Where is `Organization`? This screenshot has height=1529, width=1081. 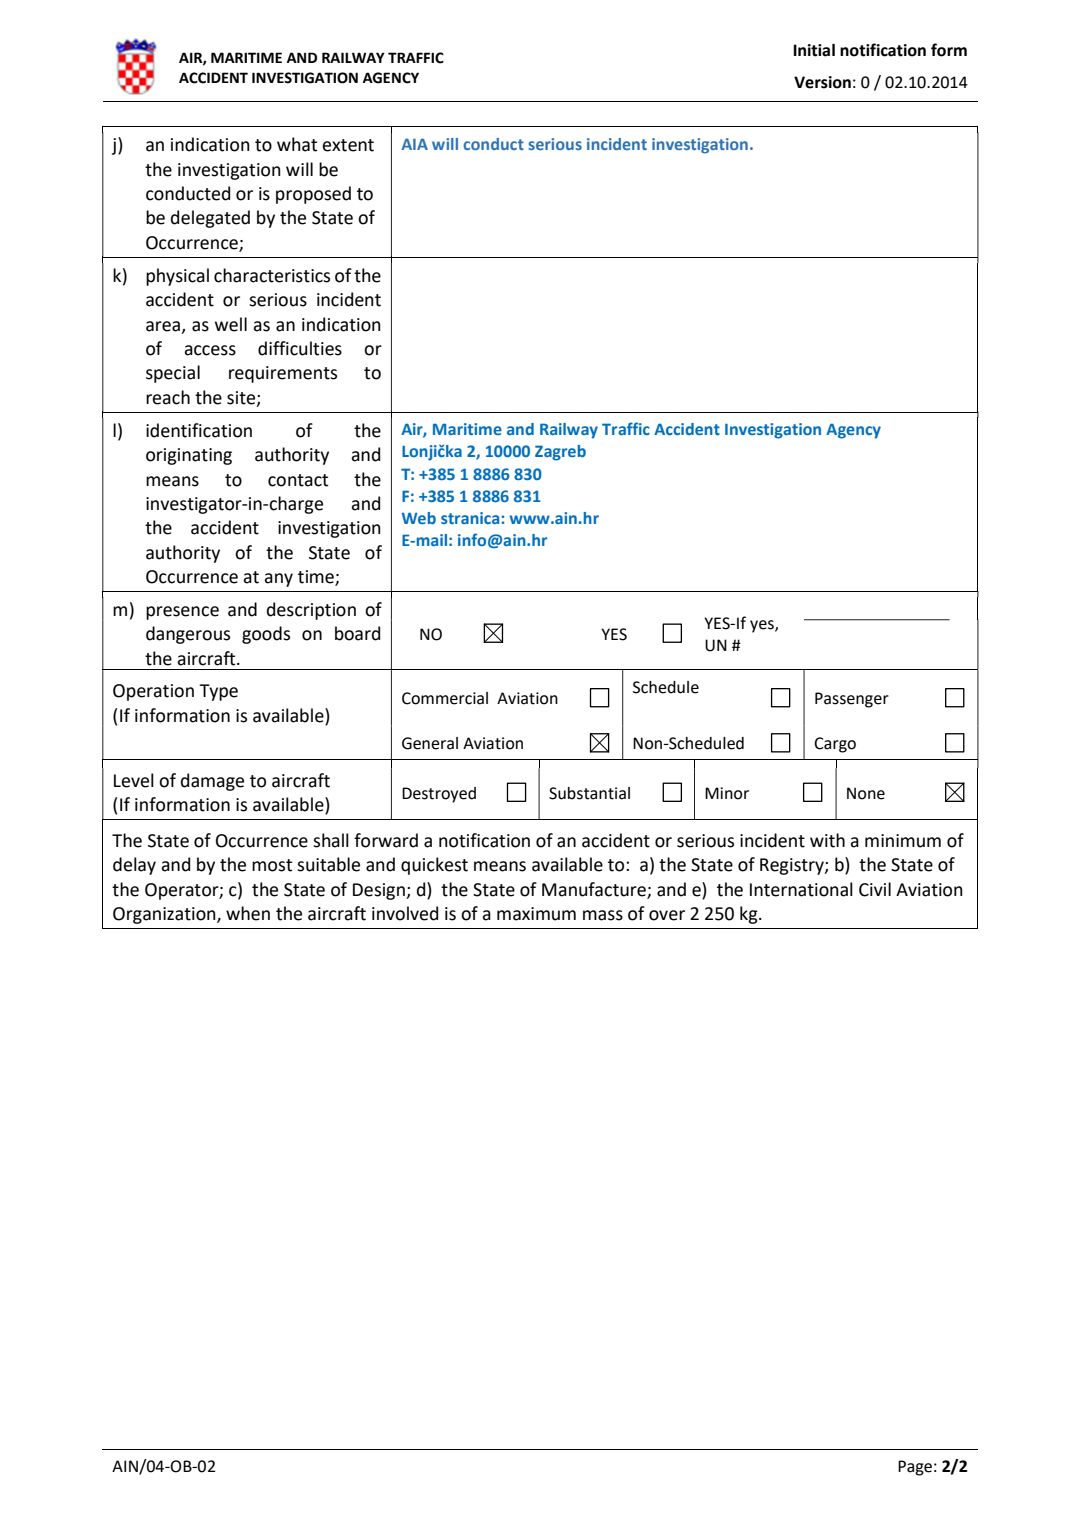
Organization is located at coordinates (165, 915).
